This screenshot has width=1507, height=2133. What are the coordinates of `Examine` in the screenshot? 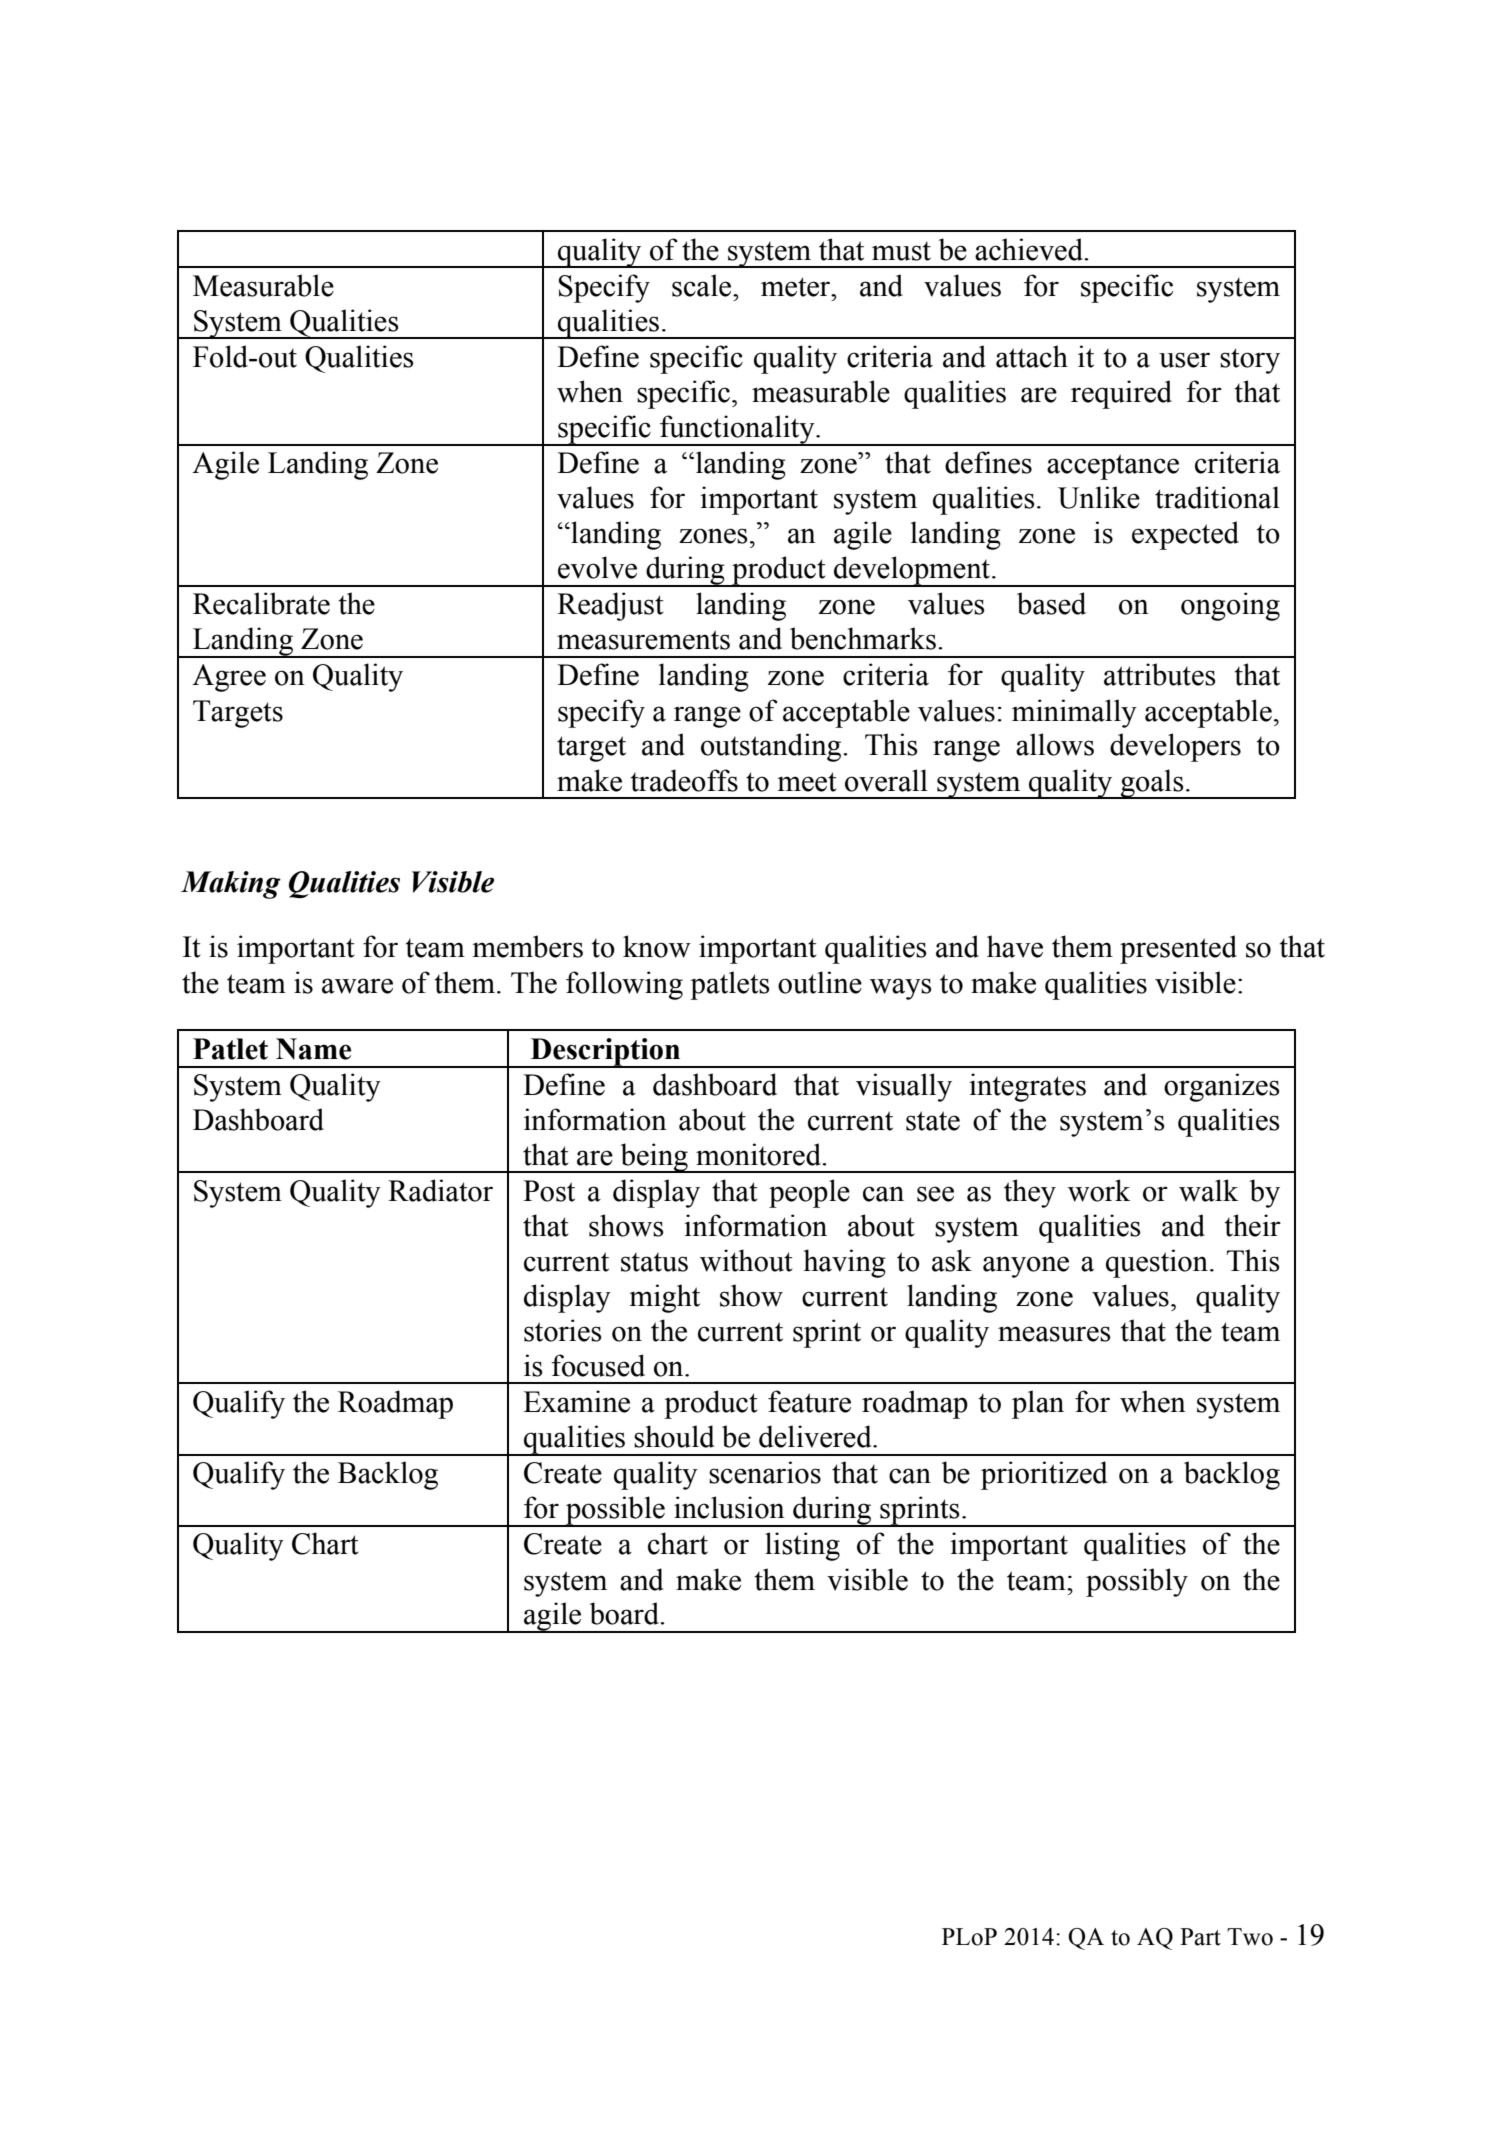 It's located at (576, 1401).
